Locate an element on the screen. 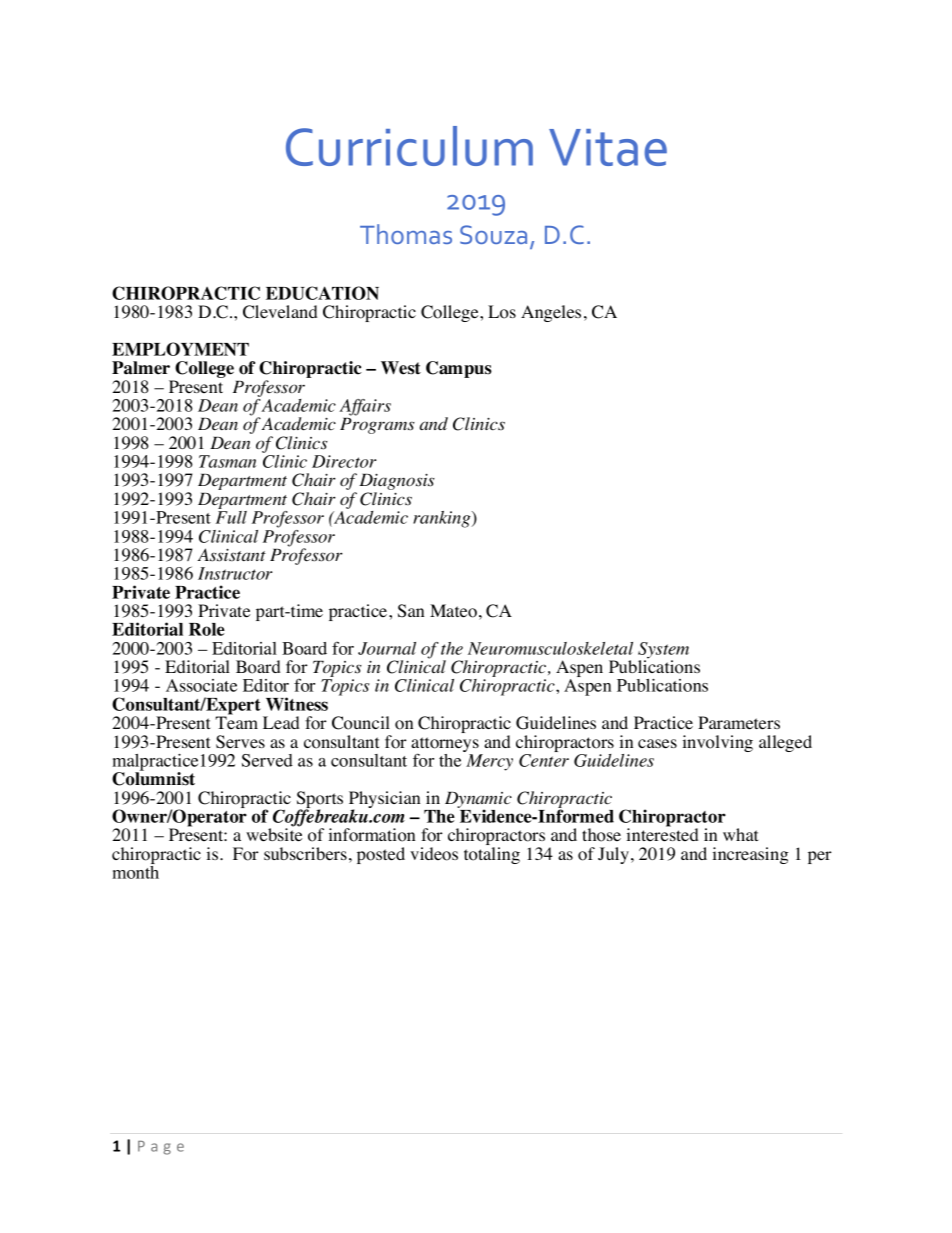 Image resolution: width=952 pixels, height=1233 pixels. Curriculum is located at coordinates (409, 146).
